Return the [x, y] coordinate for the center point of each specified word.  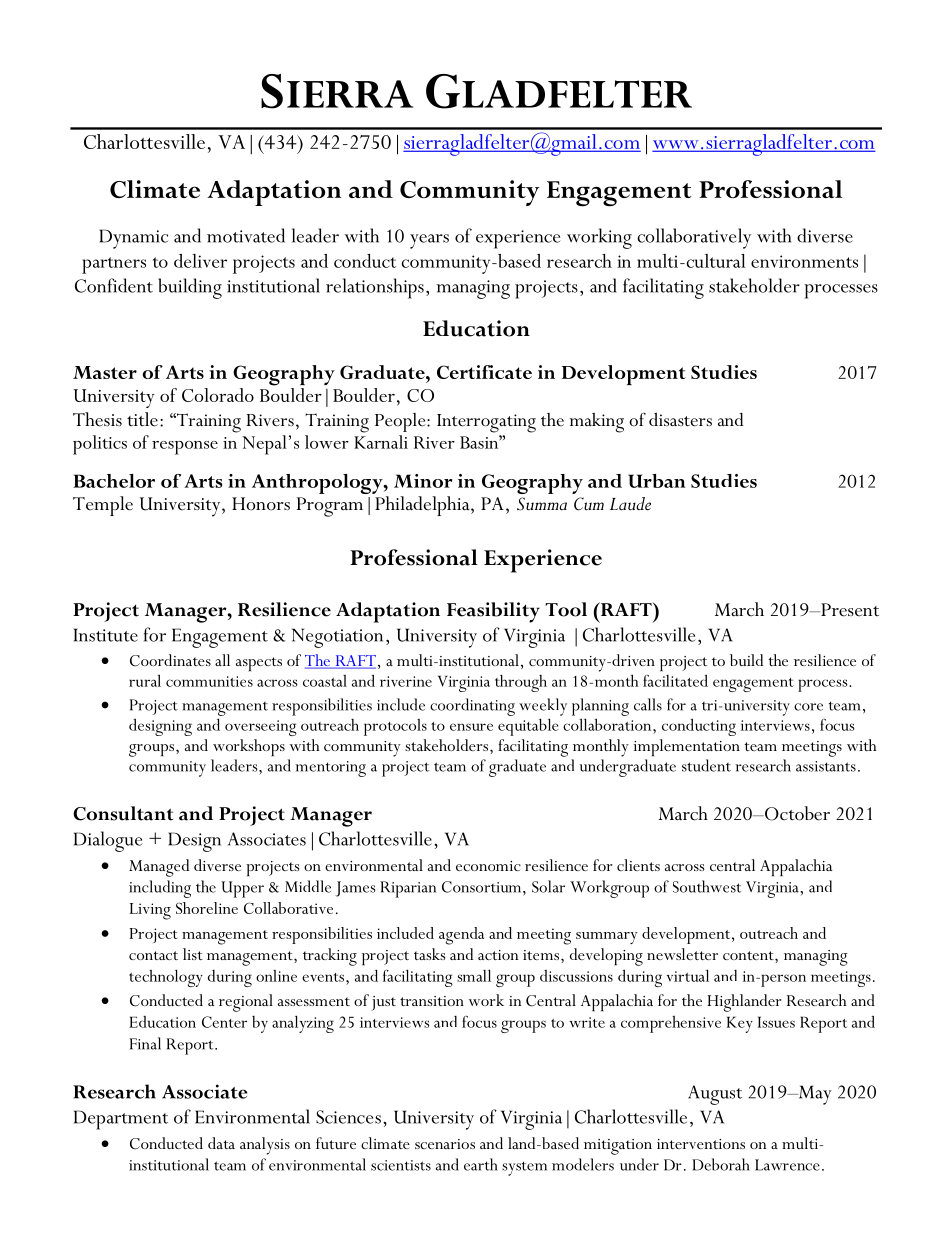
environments [804, 261]
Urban [656, 481]
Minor [423, 481]
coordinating [472, 707]
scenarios [445, 1144]
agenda [461, 936]
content [749, 955]
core [808, 707]
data [221, 1143]
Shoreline [207, 908]
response [185, 448]
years [429, 241]
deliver [200, 261]
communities [209, 681]
